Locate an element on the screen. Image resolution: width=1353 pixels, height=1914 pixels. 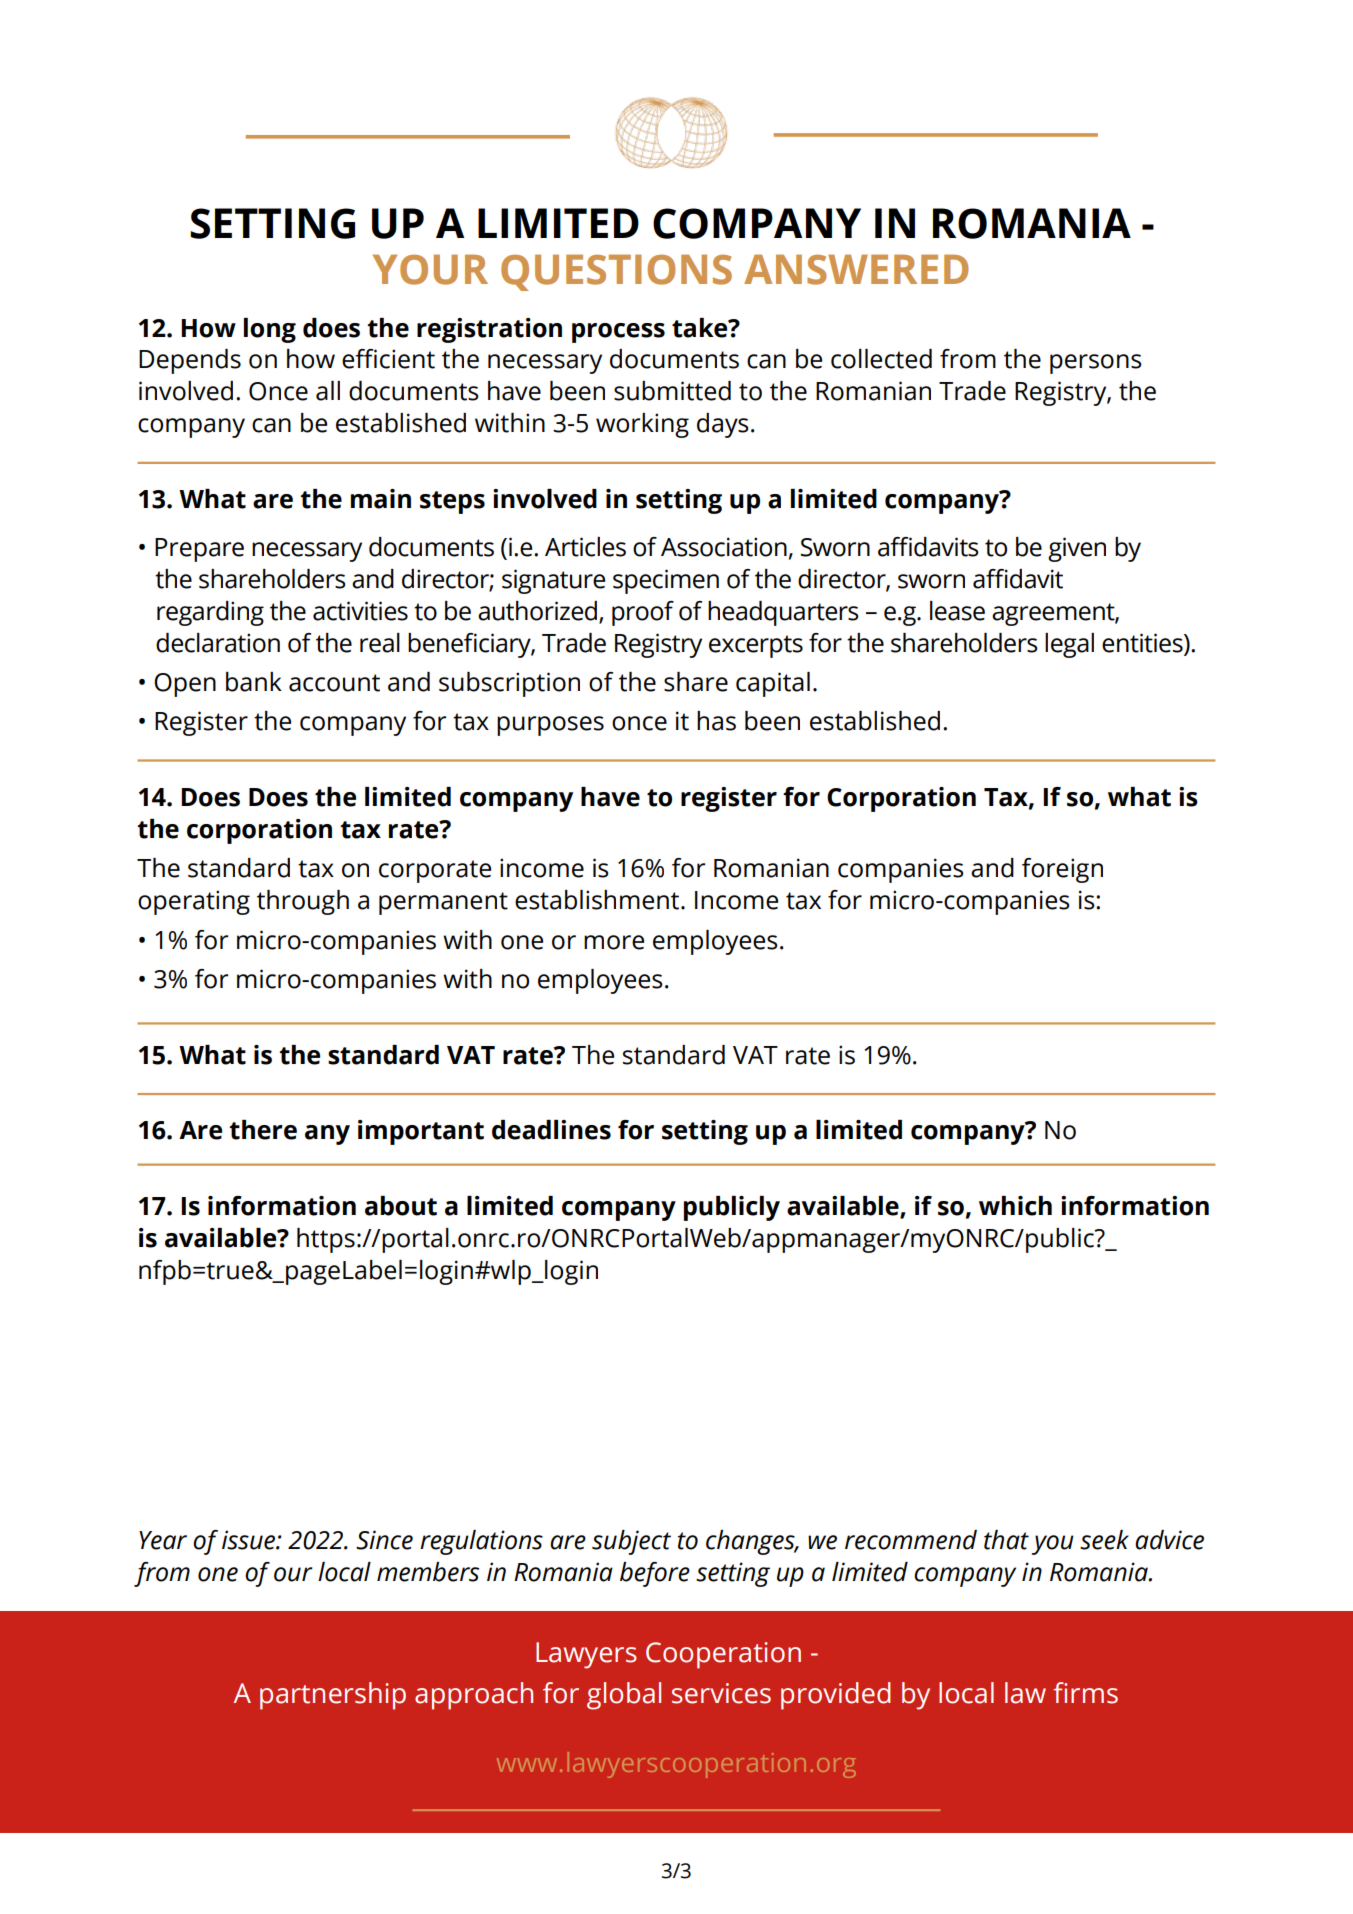
specimen is located at coordinates (666, 581).
